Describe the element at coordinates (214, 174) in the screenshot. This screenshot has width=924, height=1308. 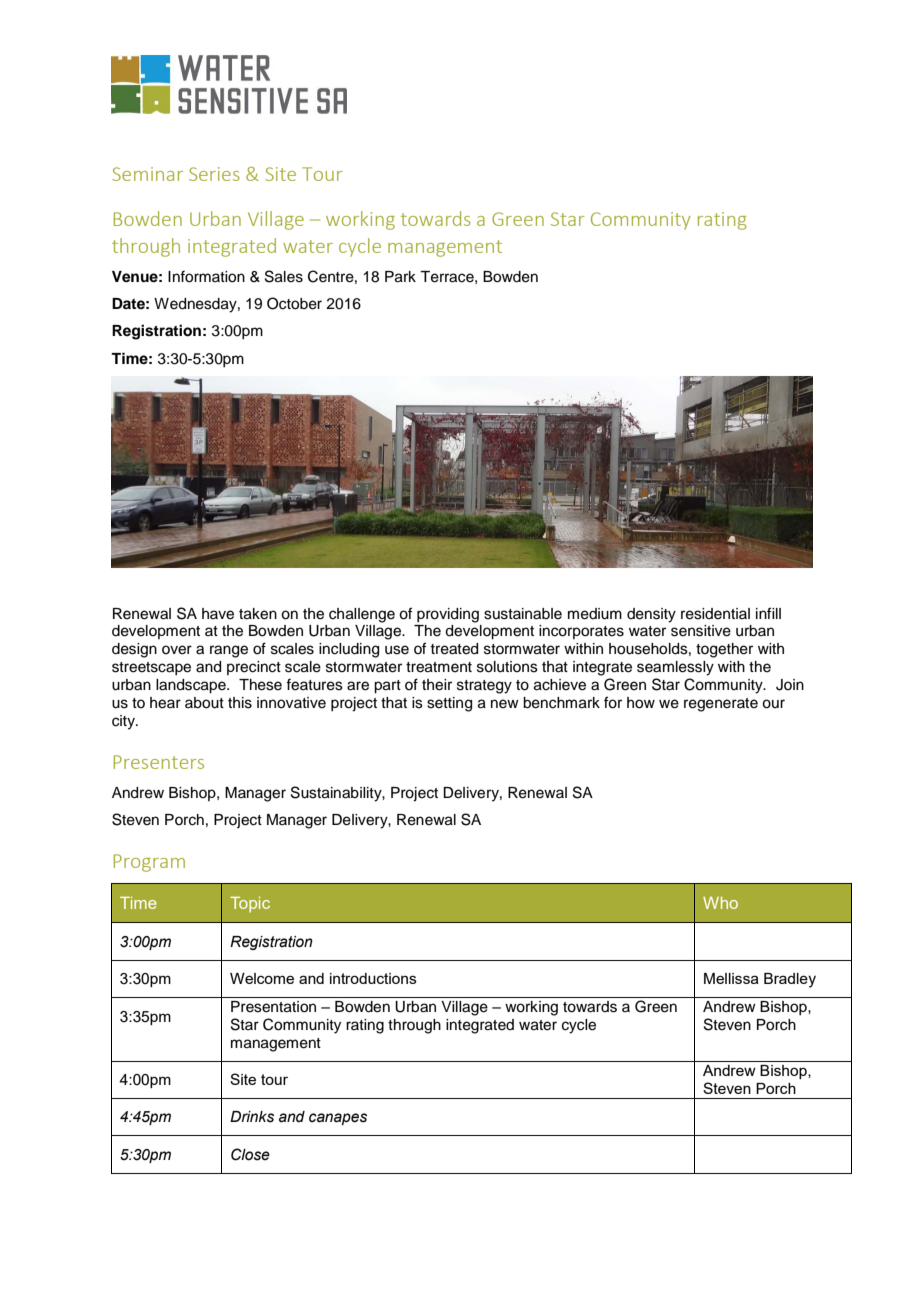
I see `Series` at that location.
